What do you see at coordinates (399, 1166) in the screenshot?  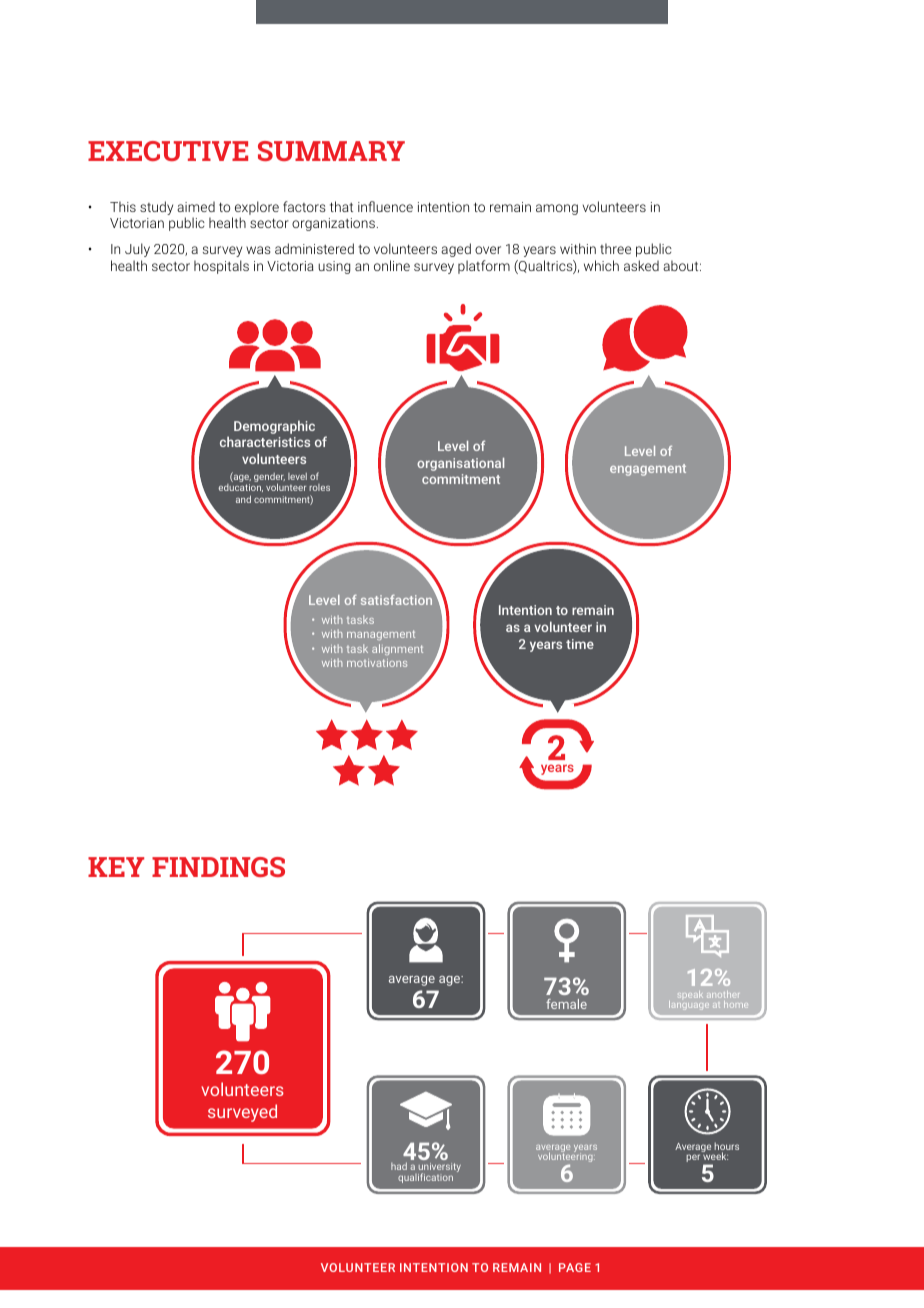 I see `had` at bounding box center [399, 1166].
